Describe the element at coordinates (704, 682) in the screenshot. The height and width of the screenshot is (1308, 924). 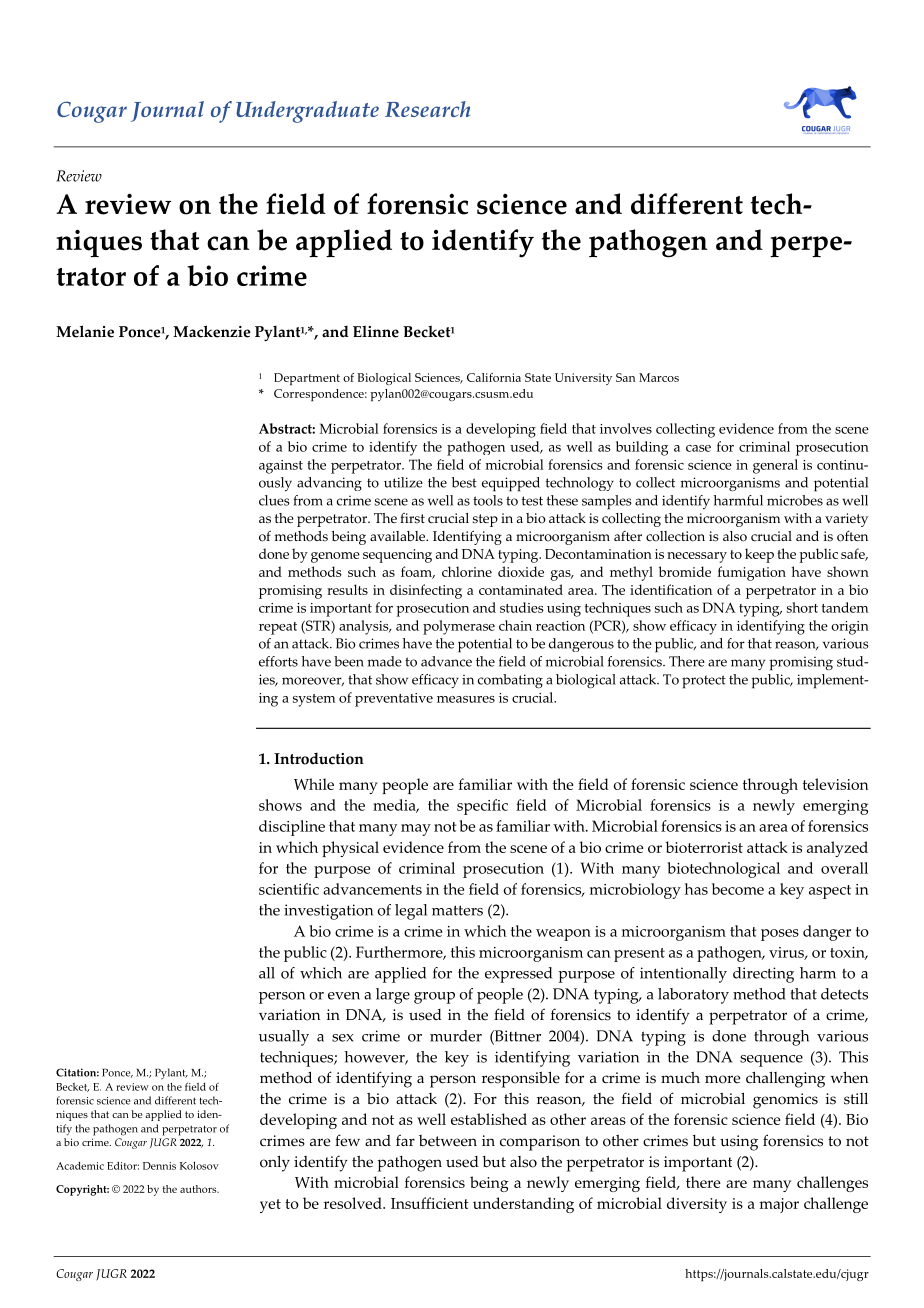
I see `protect` at that location.
